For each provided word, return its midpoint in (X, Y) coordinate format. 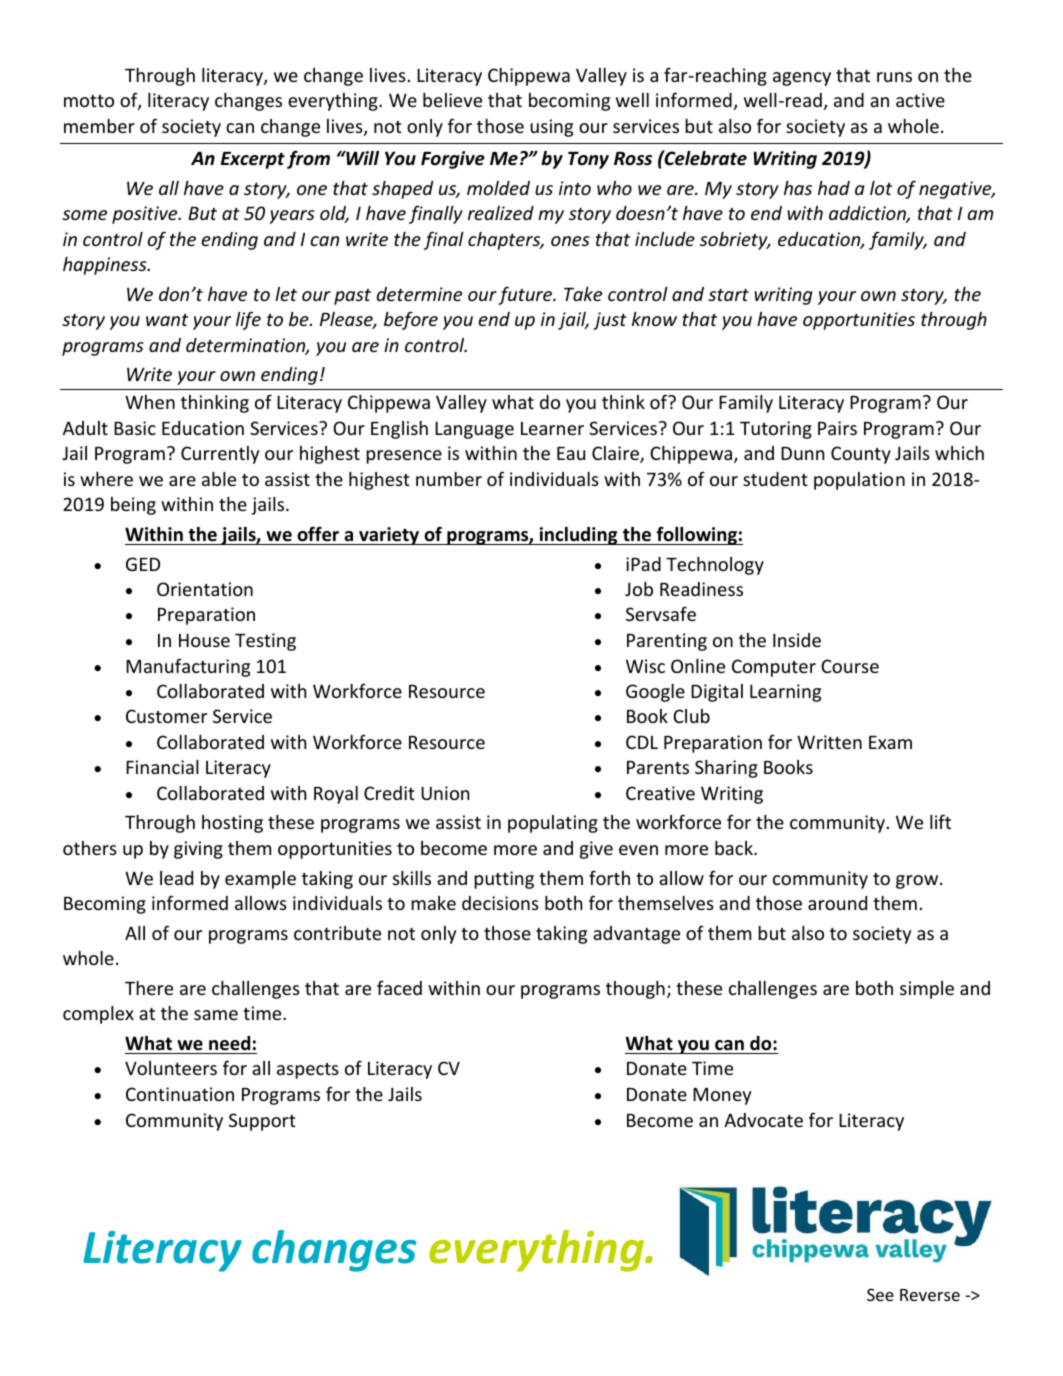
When (150, 402)
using (551, 128)
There (149, 988)
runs (894, 77)
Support (262, 1122)
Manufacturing (188, 667)
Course (850, 666)
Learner (552, 428)
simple (927, 990)
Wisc (645, 666)
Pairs (837, 428)
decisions (500, 903)
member (99, 126)
